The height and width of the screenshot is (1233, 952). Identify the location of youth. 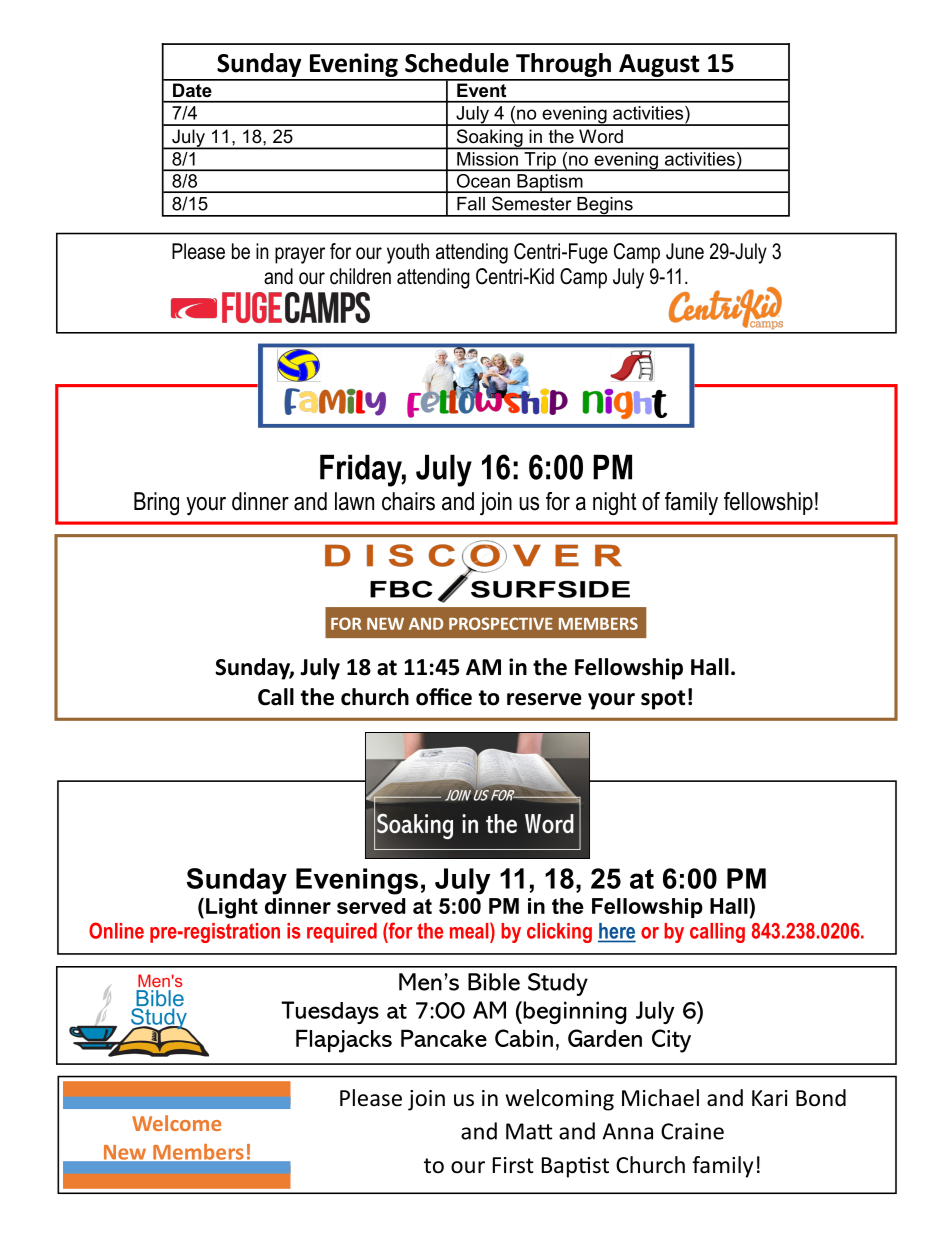
(408, 253).
